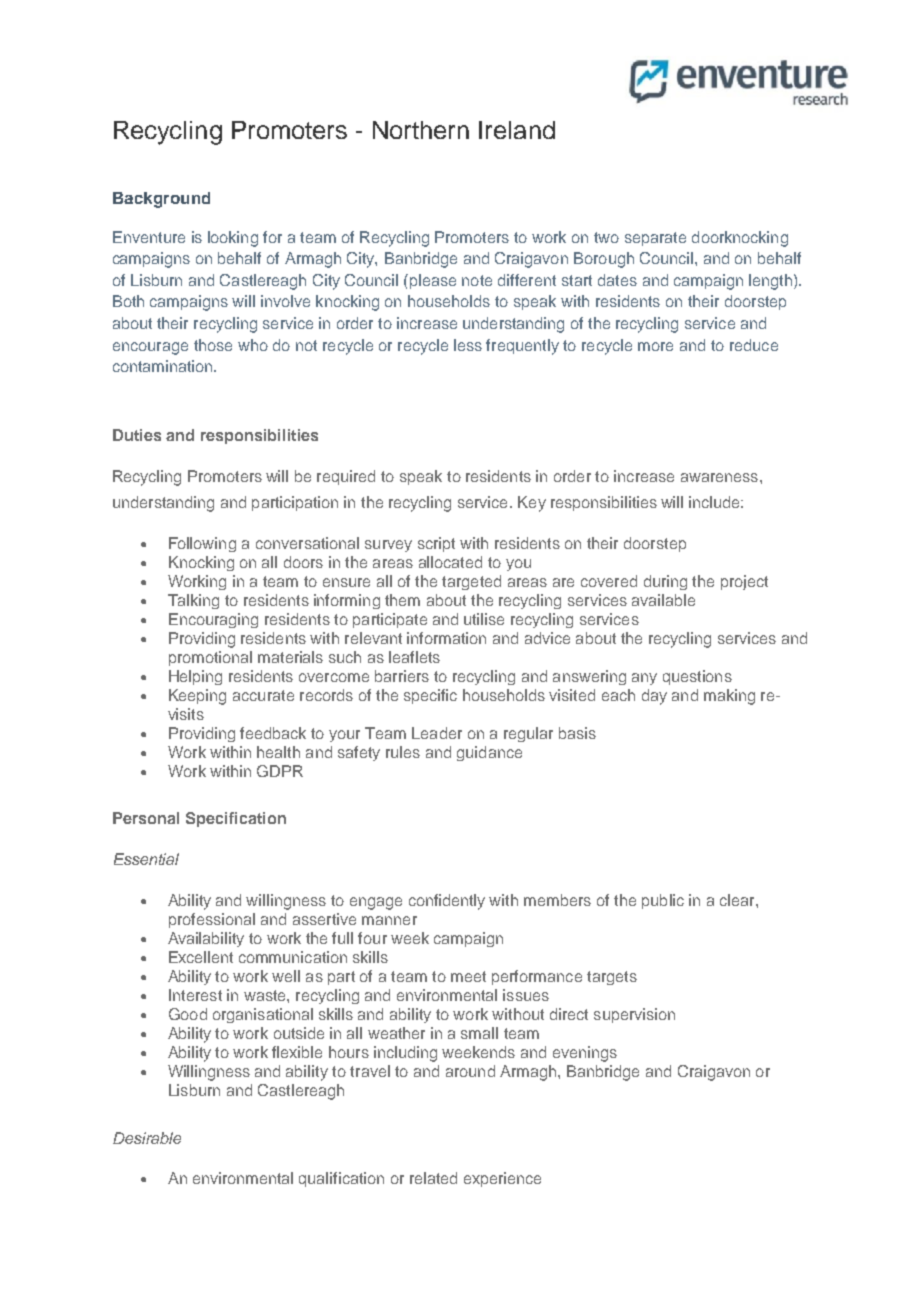  Describe the element at coordinates (655, 239) in the image. I see `separate` at that location.
